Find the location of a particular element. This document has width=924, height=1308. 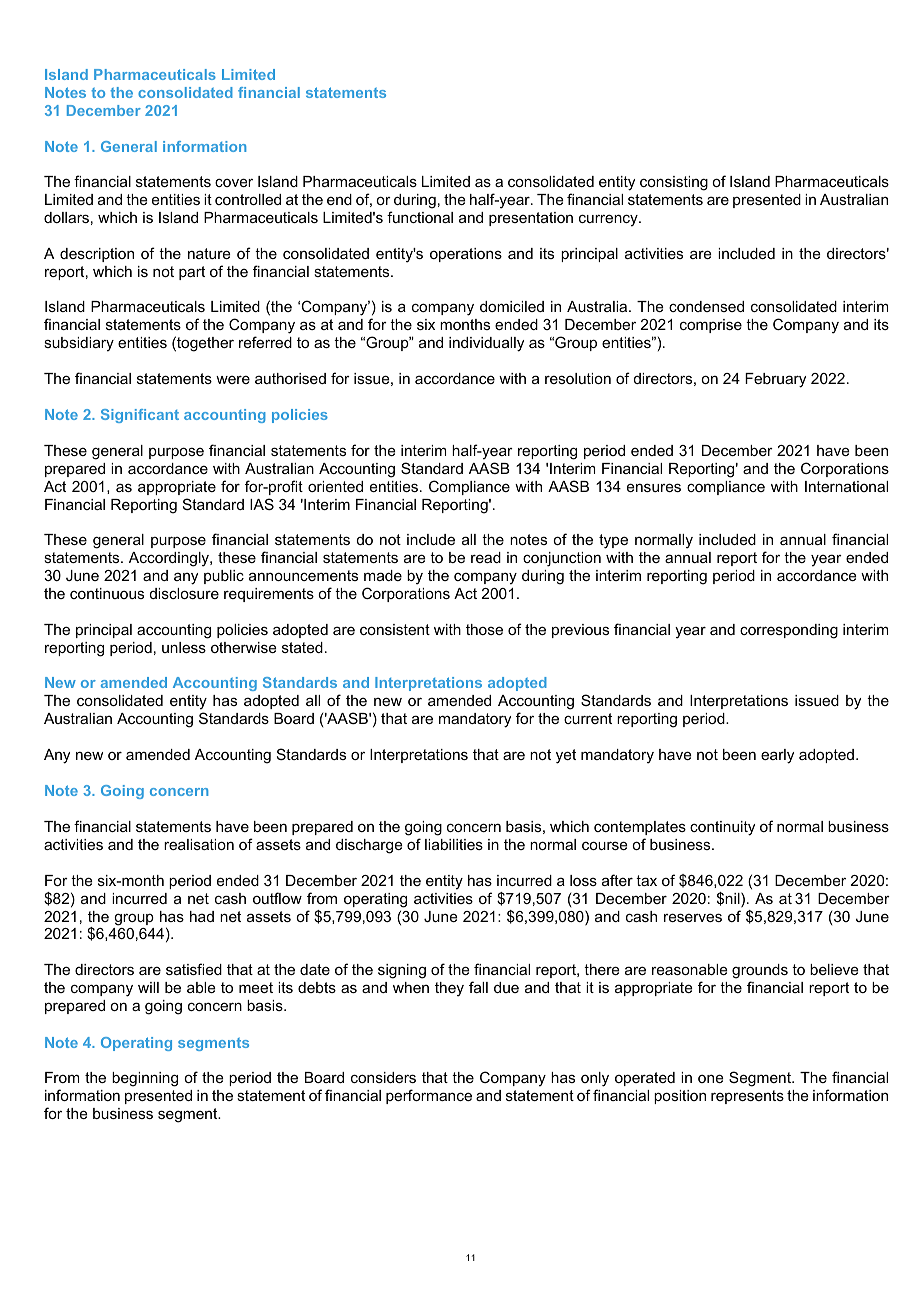

unless is located at coordinates (184, 647).
